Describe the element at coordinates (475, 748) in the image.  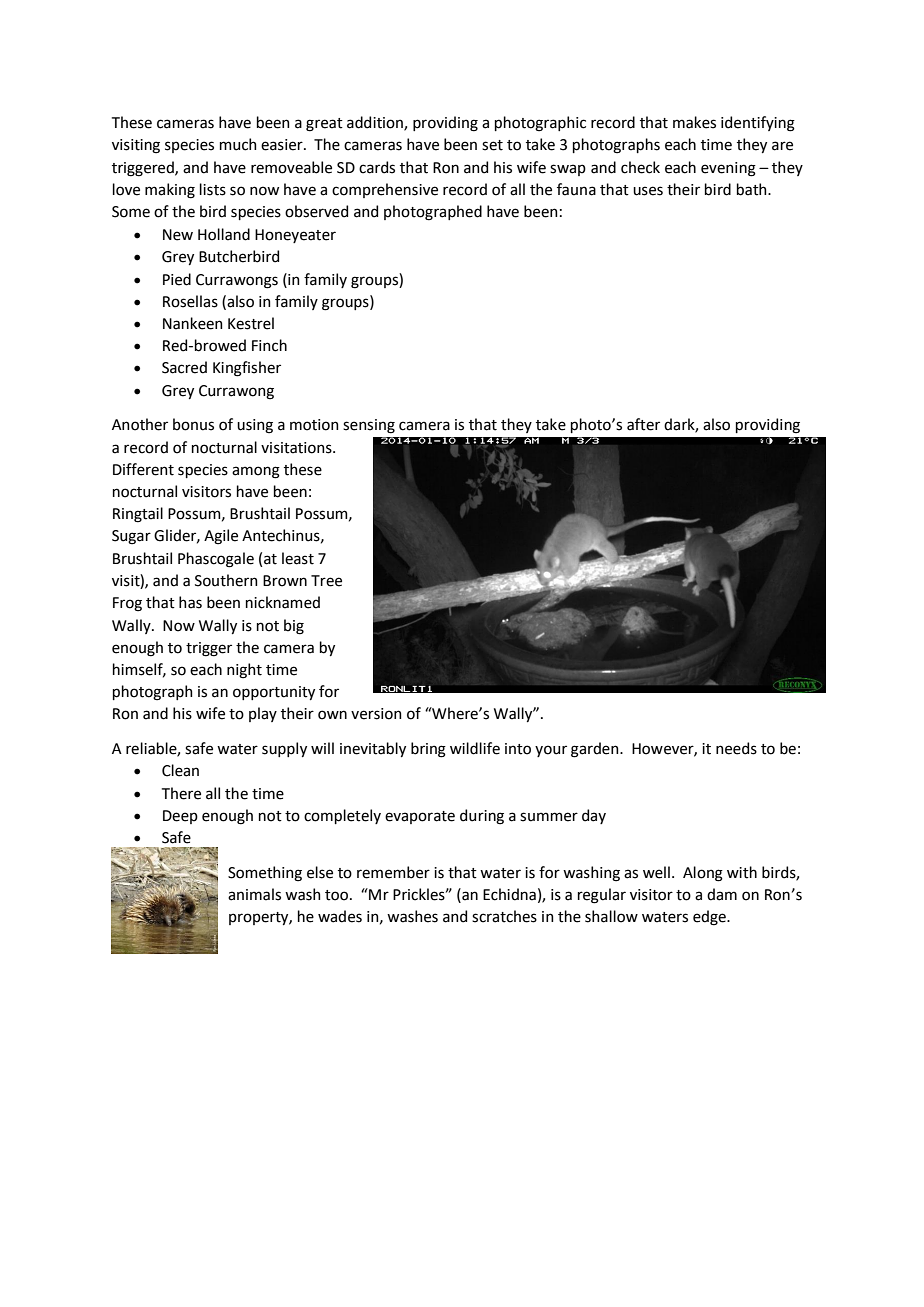
I see `wildlife` at that location.
